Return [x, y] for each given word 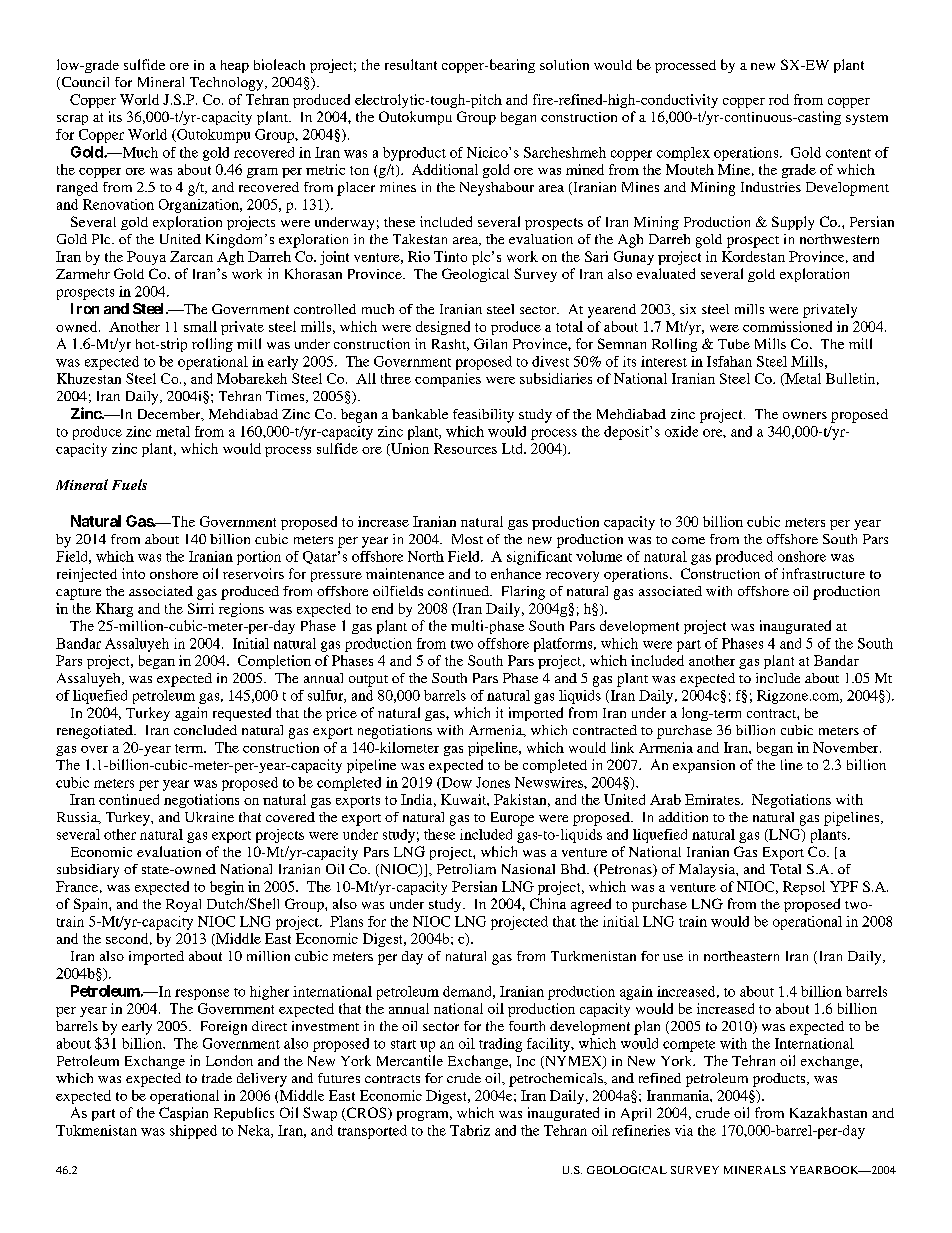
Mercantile [410, 1060]
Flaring [523, 593]
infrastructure [823, 573]
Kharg [114, 610]
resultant [411, 64]
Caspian [183, 1114]
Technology [228, 84]
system [867, 119]
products [780, 1080]
